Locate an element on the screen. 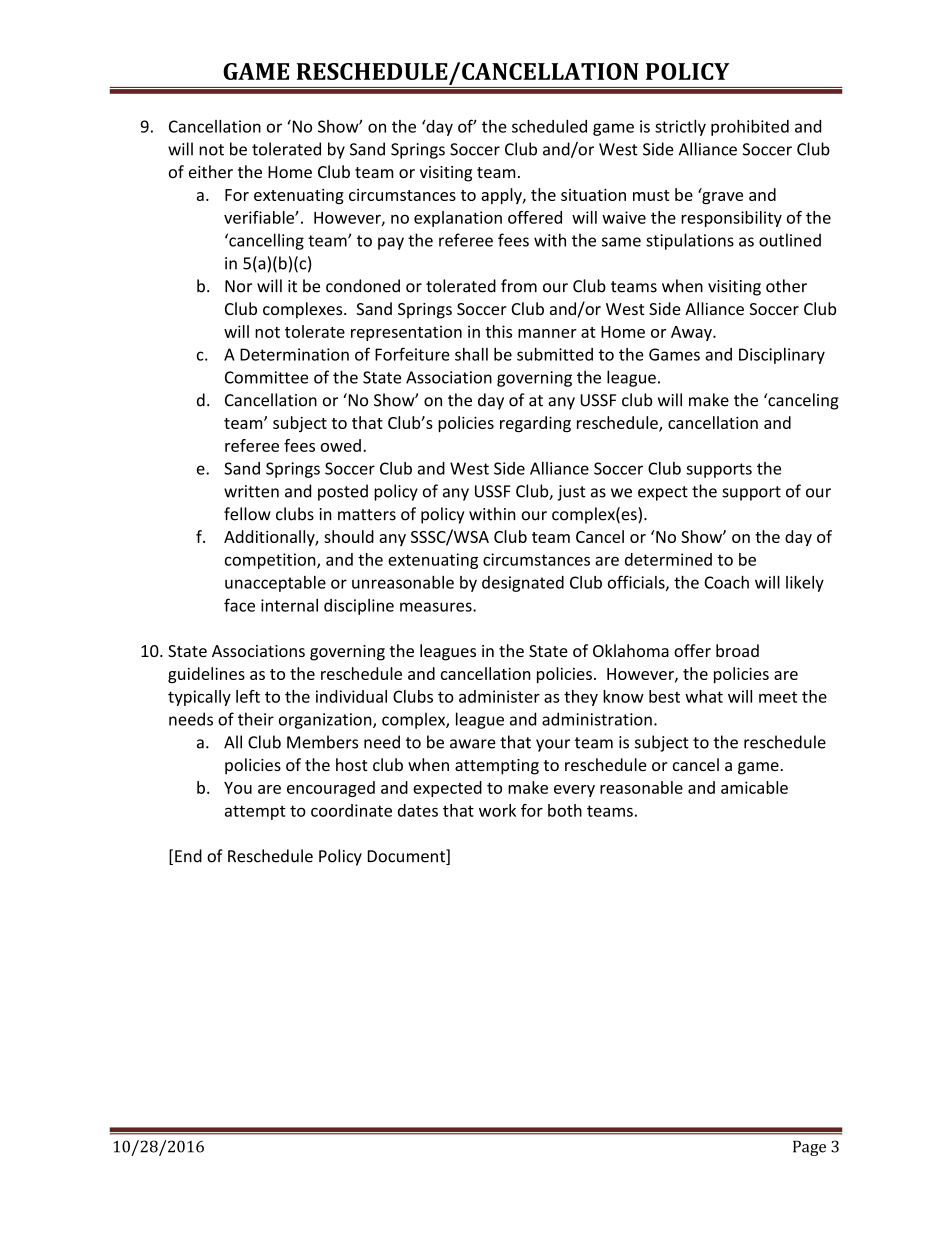 Image resolution: width=952 pixels, height=1233 pixels. administer is located at coordinates (499, 696).
